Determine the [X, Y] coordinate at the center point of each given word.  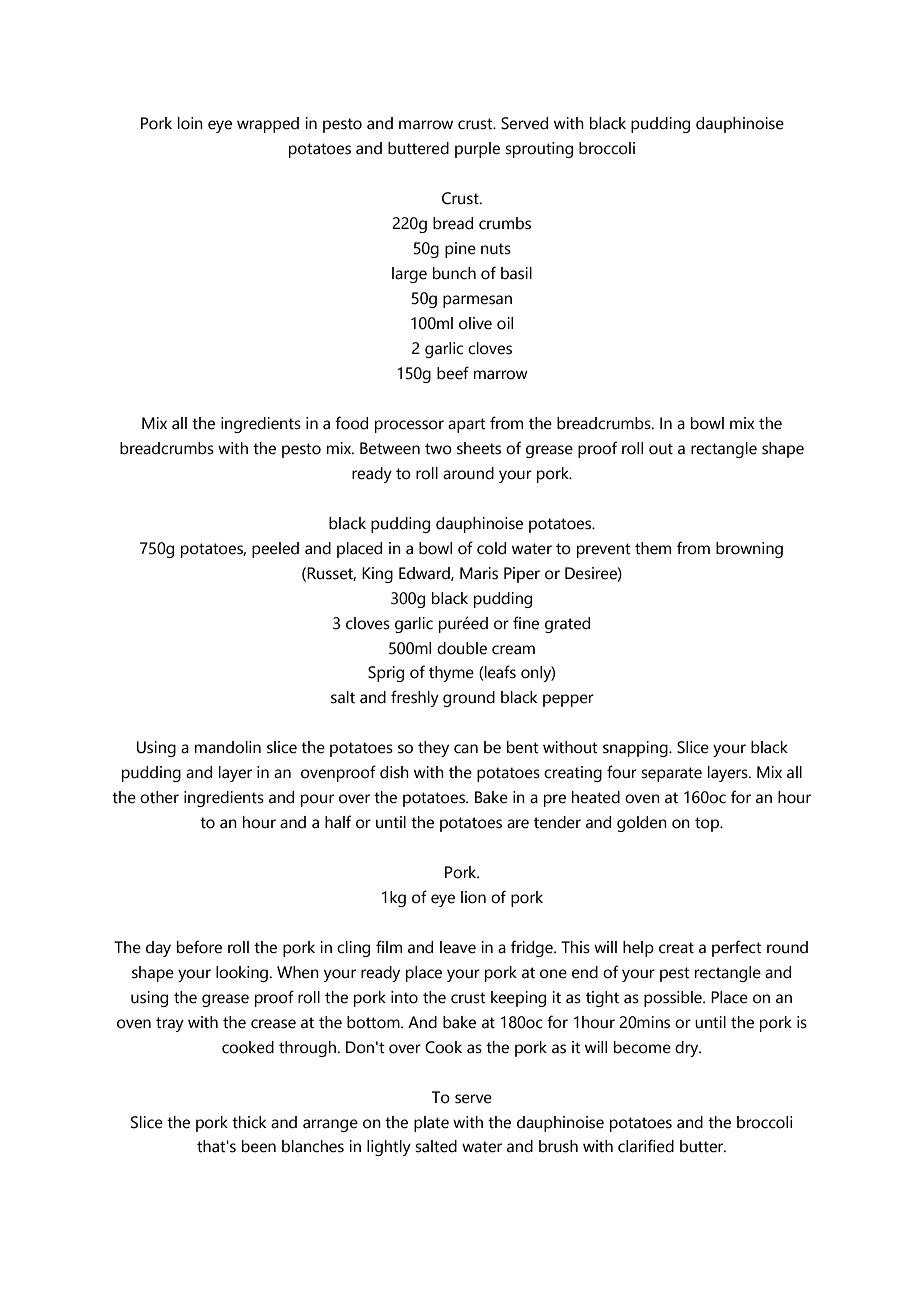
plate [431, 1124]
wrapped [268, 125]
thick [249, 1122]
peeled [275, 550]
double [462, 648]
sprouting [539, 150]
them [653, 548]
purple [477, 150]
